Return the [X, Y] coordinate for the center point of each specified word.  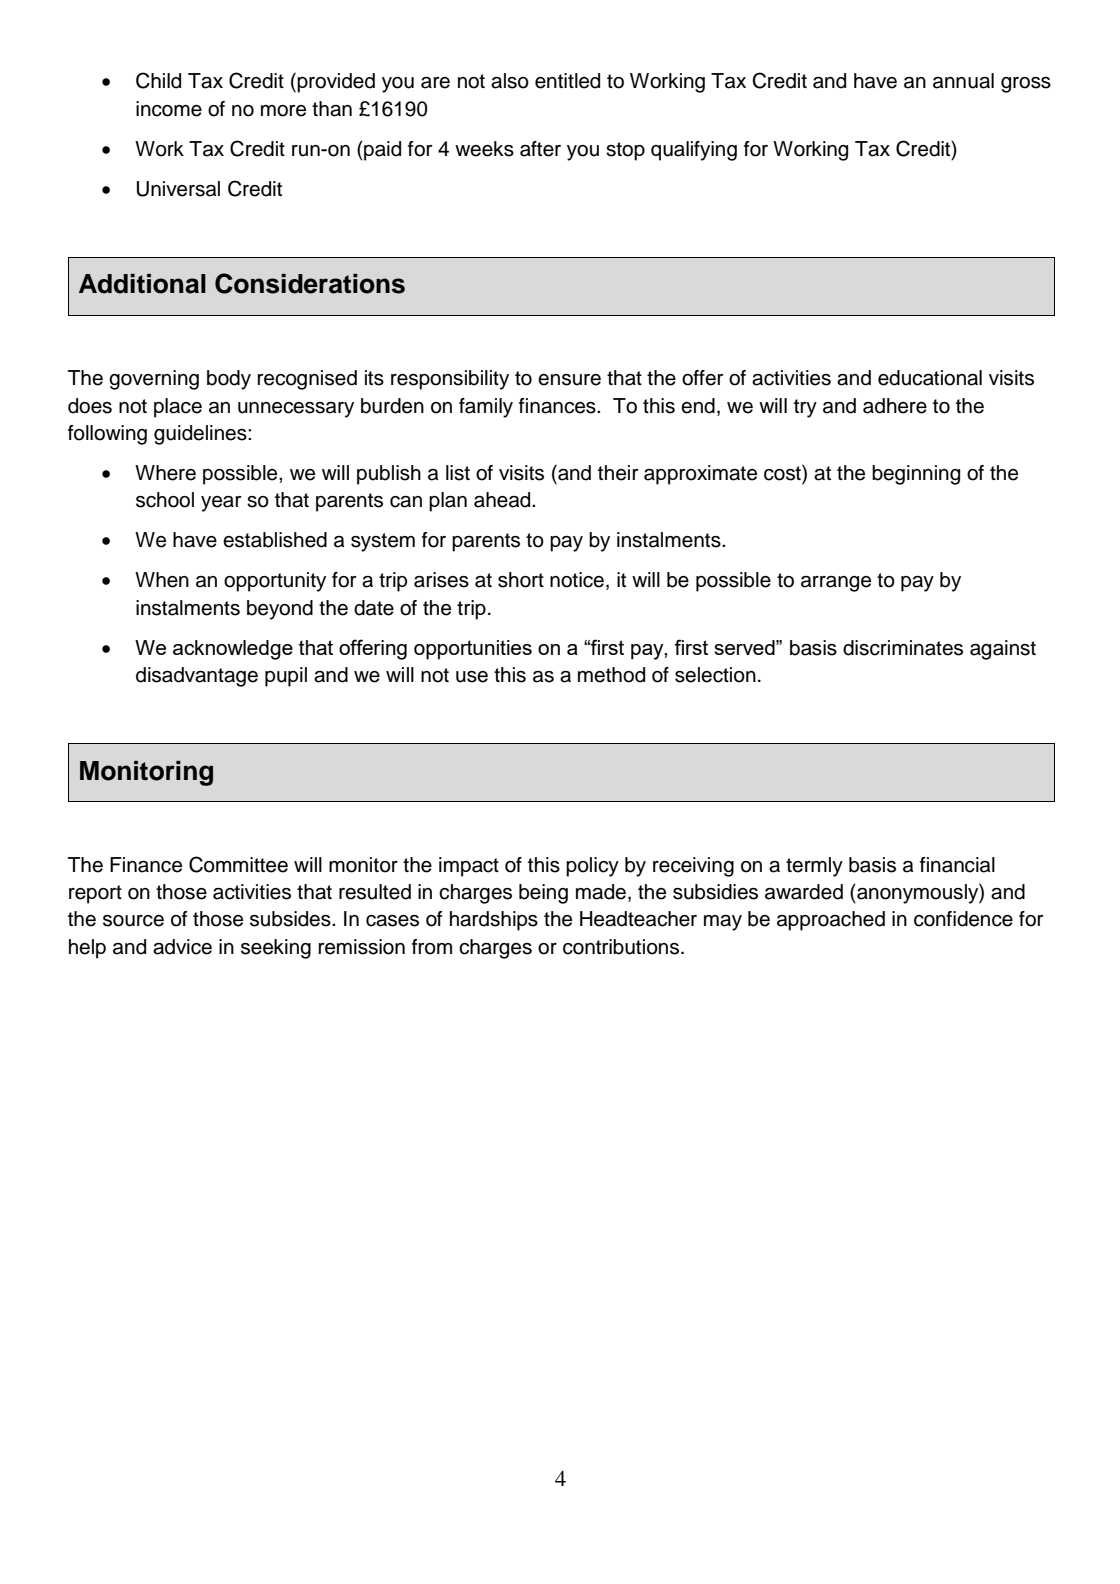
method [611, 675]
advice [182, 947]
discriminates [903, 648]
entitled [567, 81]
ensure [569, 380]
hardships [494, 921]
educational [930, 378]
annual [963, 81]
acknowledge [233, 650]
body [229, 380]
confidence [963, 919]
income [169, 109]
